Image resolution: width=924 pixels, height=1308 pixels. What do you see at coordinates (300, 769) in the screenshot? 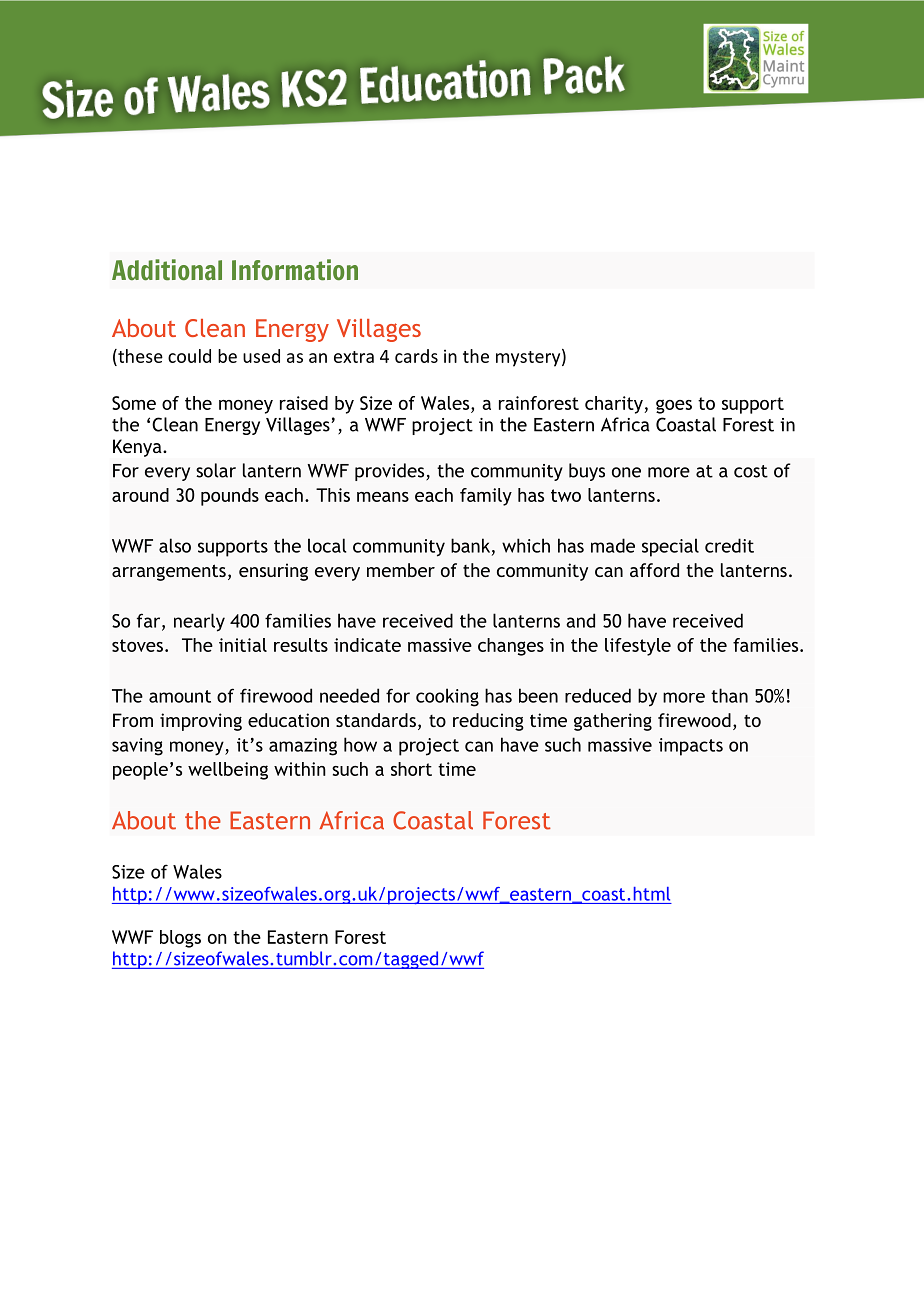
I see `within` at bounding box center [300, 769].
